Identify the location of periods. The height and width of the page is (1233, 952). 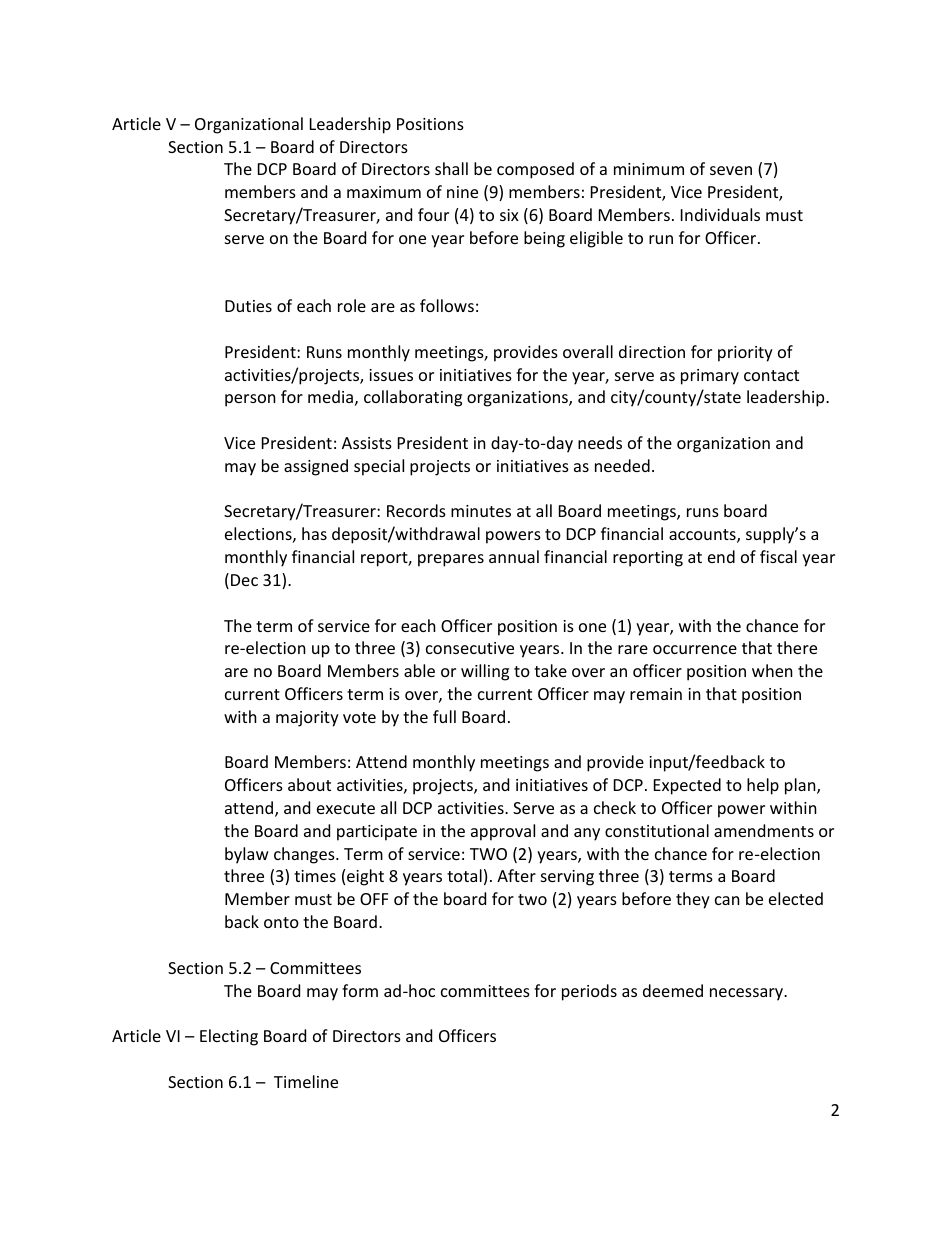
(589, 992).
